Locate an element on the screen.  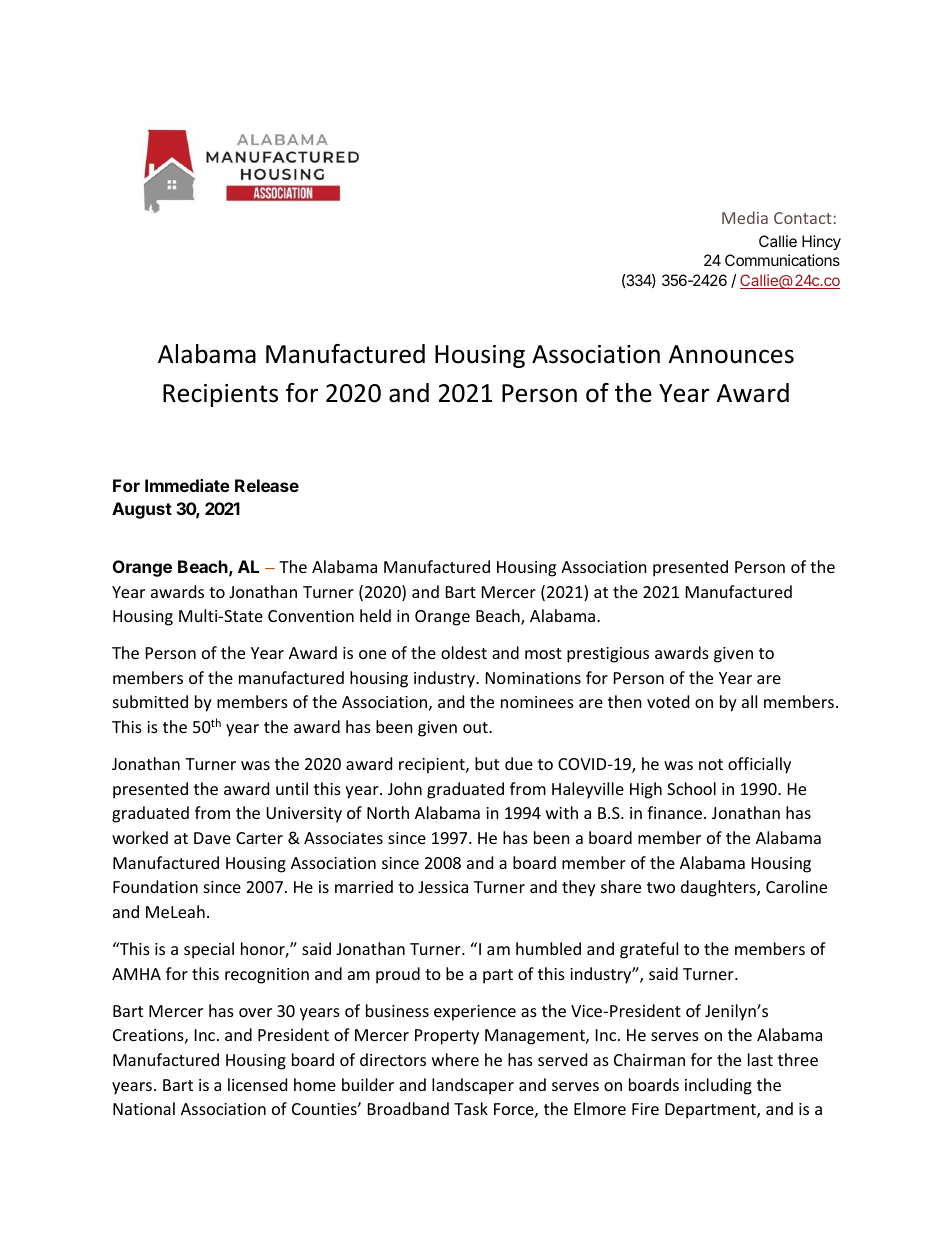
School is located at coordinates (691, 788).
